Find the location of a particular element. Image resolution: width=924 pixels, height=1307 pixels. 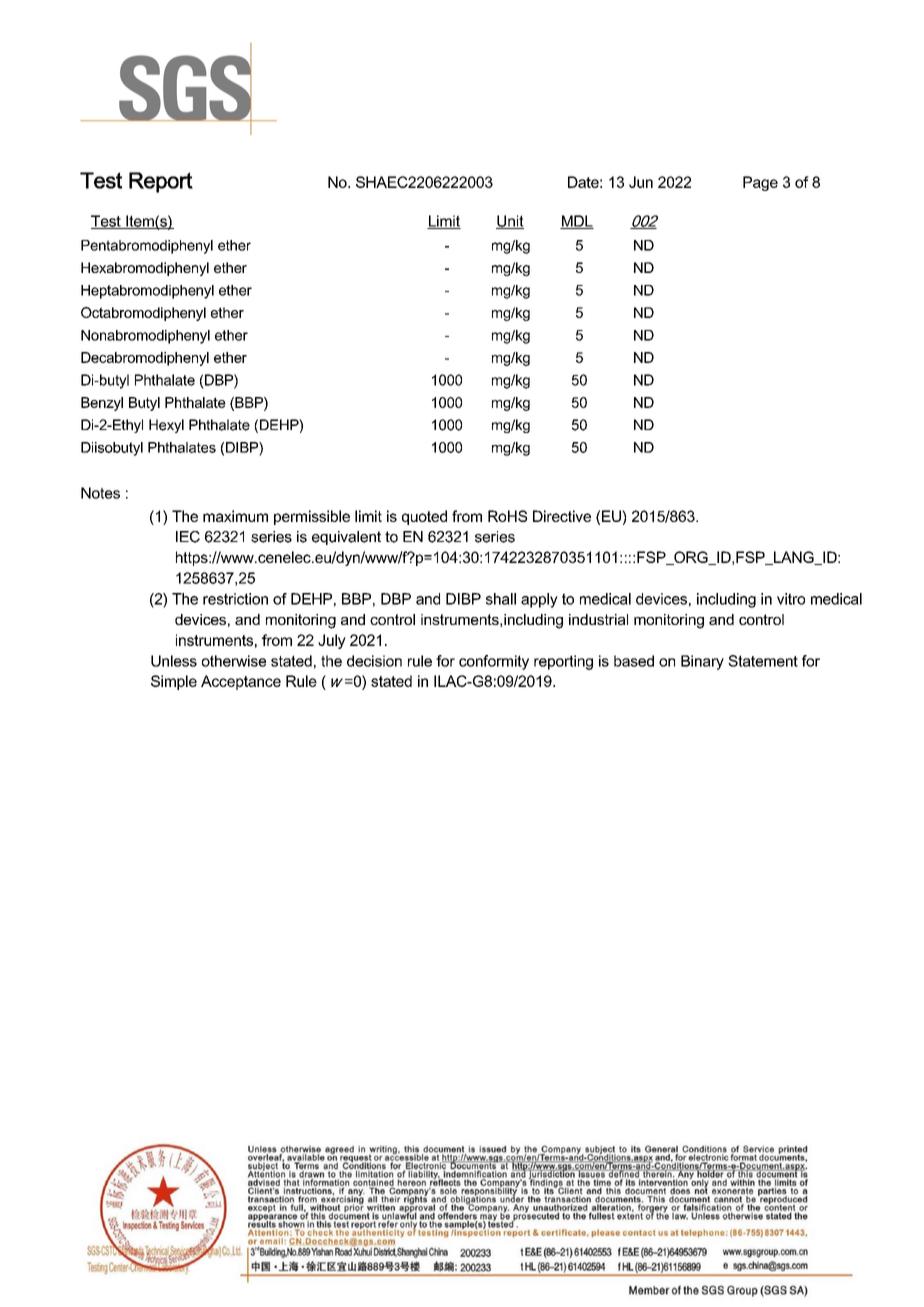

Directive is located at coordinates (562, 516).
